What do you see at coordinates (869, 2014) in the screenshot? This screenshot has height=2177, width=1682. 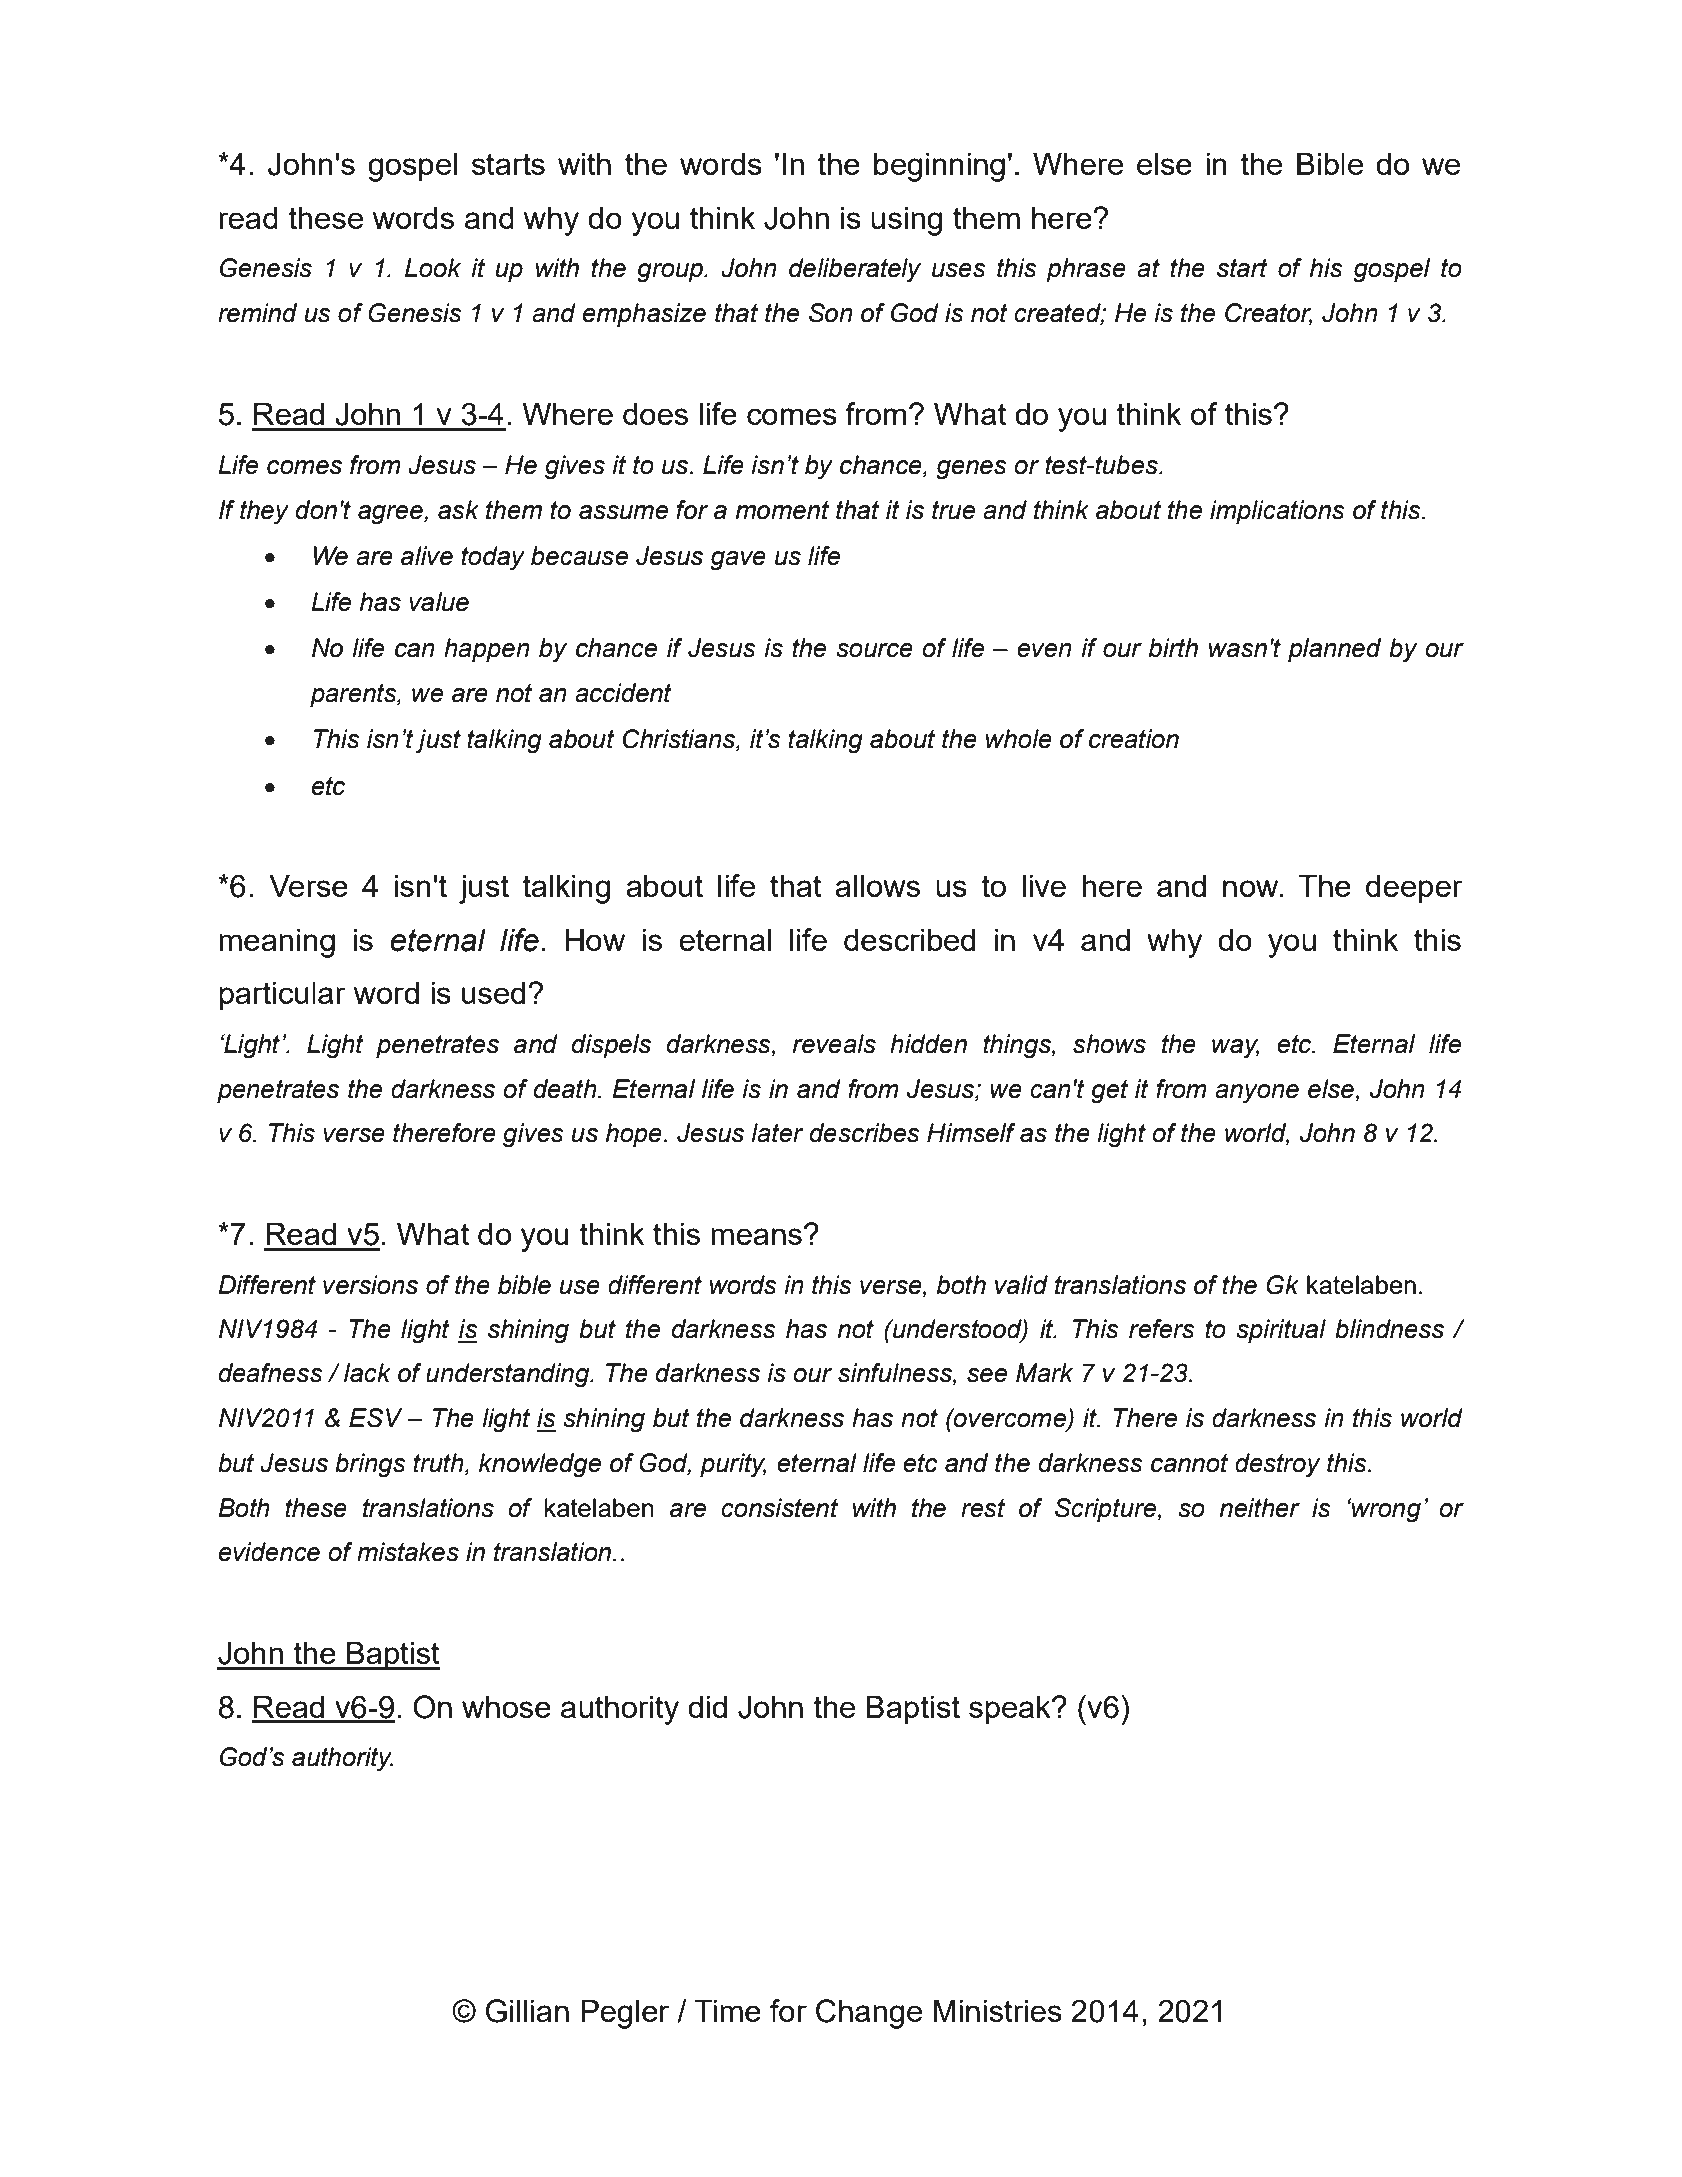 I see `Change` at bounding box center [869, 2014].
